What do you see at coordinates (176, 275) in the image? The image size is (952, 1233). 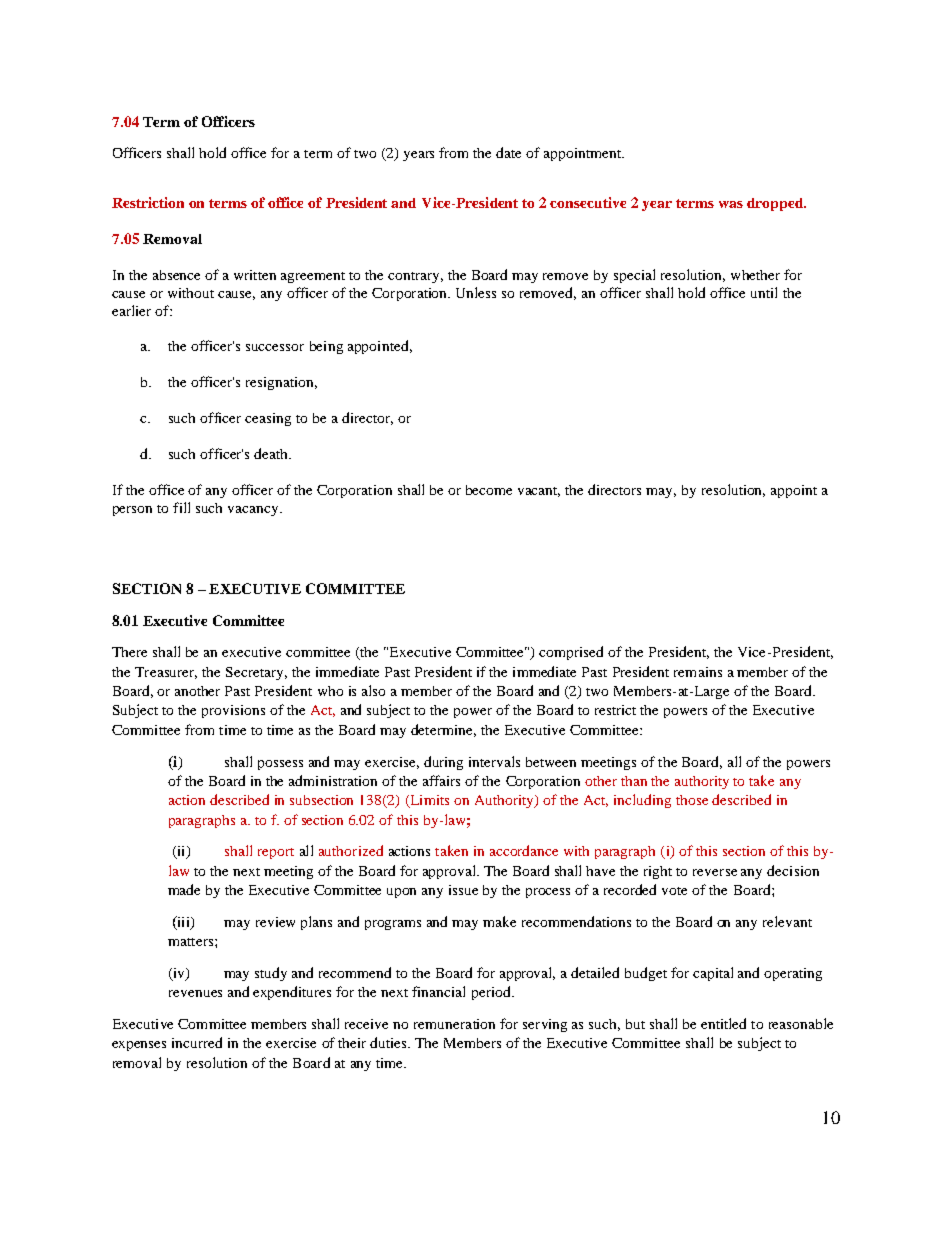 I see `absence` at bounding box center [176, 275].
